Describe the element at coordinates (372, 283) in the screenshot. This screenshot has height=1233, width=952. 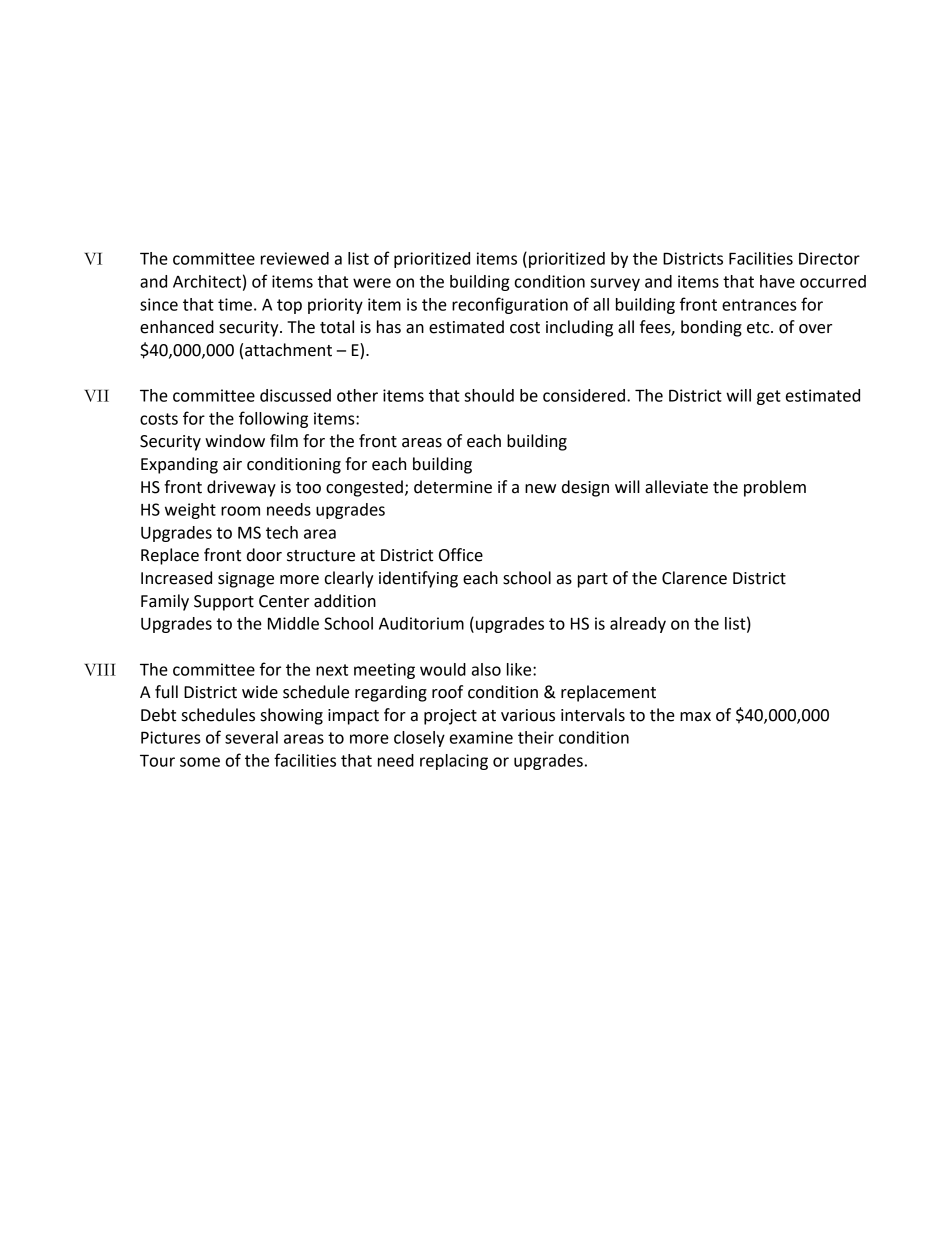
I see `were` at that location.
